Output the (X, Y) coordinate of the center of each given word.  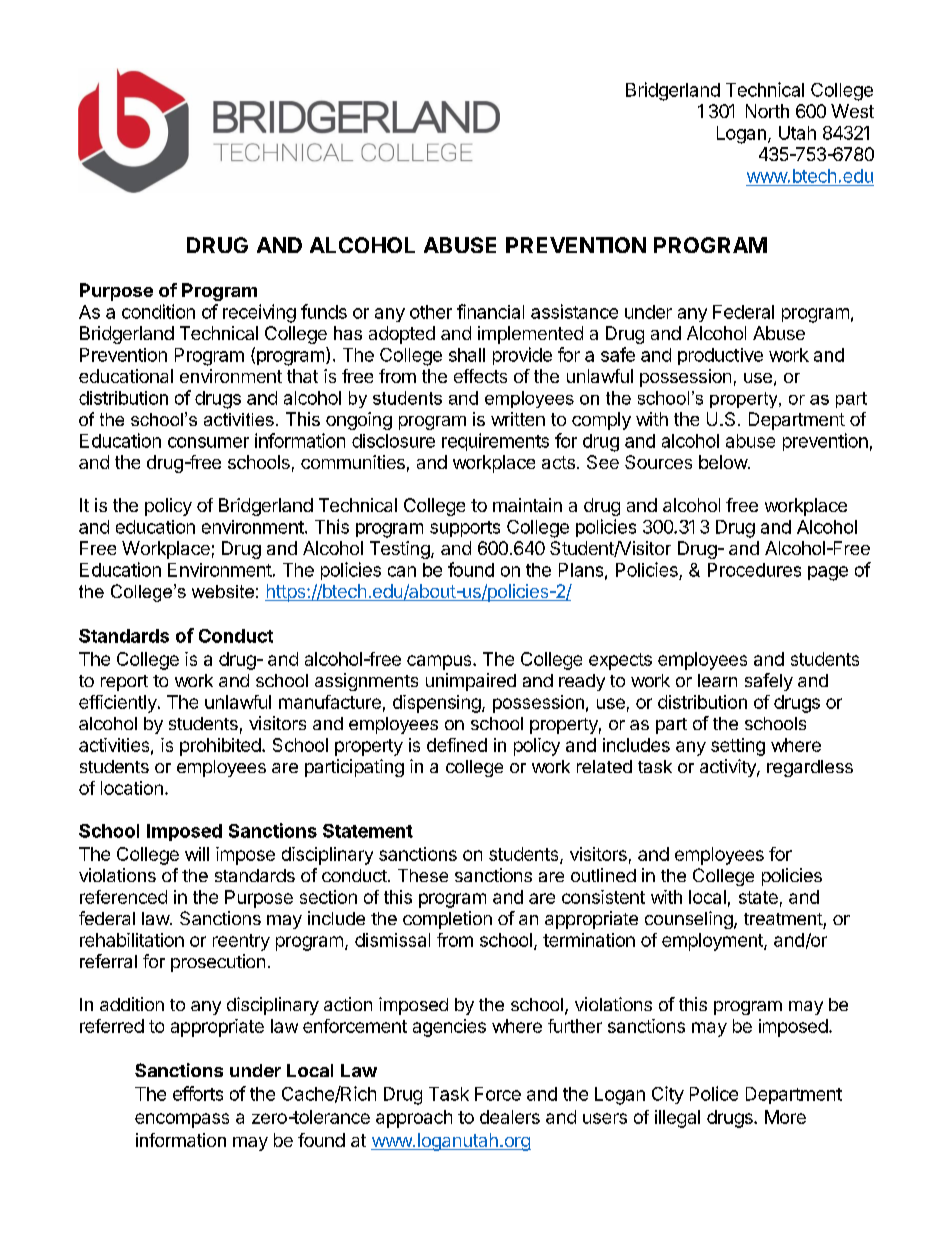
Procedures (754, 570)
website (223, 591)
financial (490, 311)
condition (158, 311)
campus (440, 662)
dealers (510, 1117)
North (767, 111)
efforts (198, 1093)
